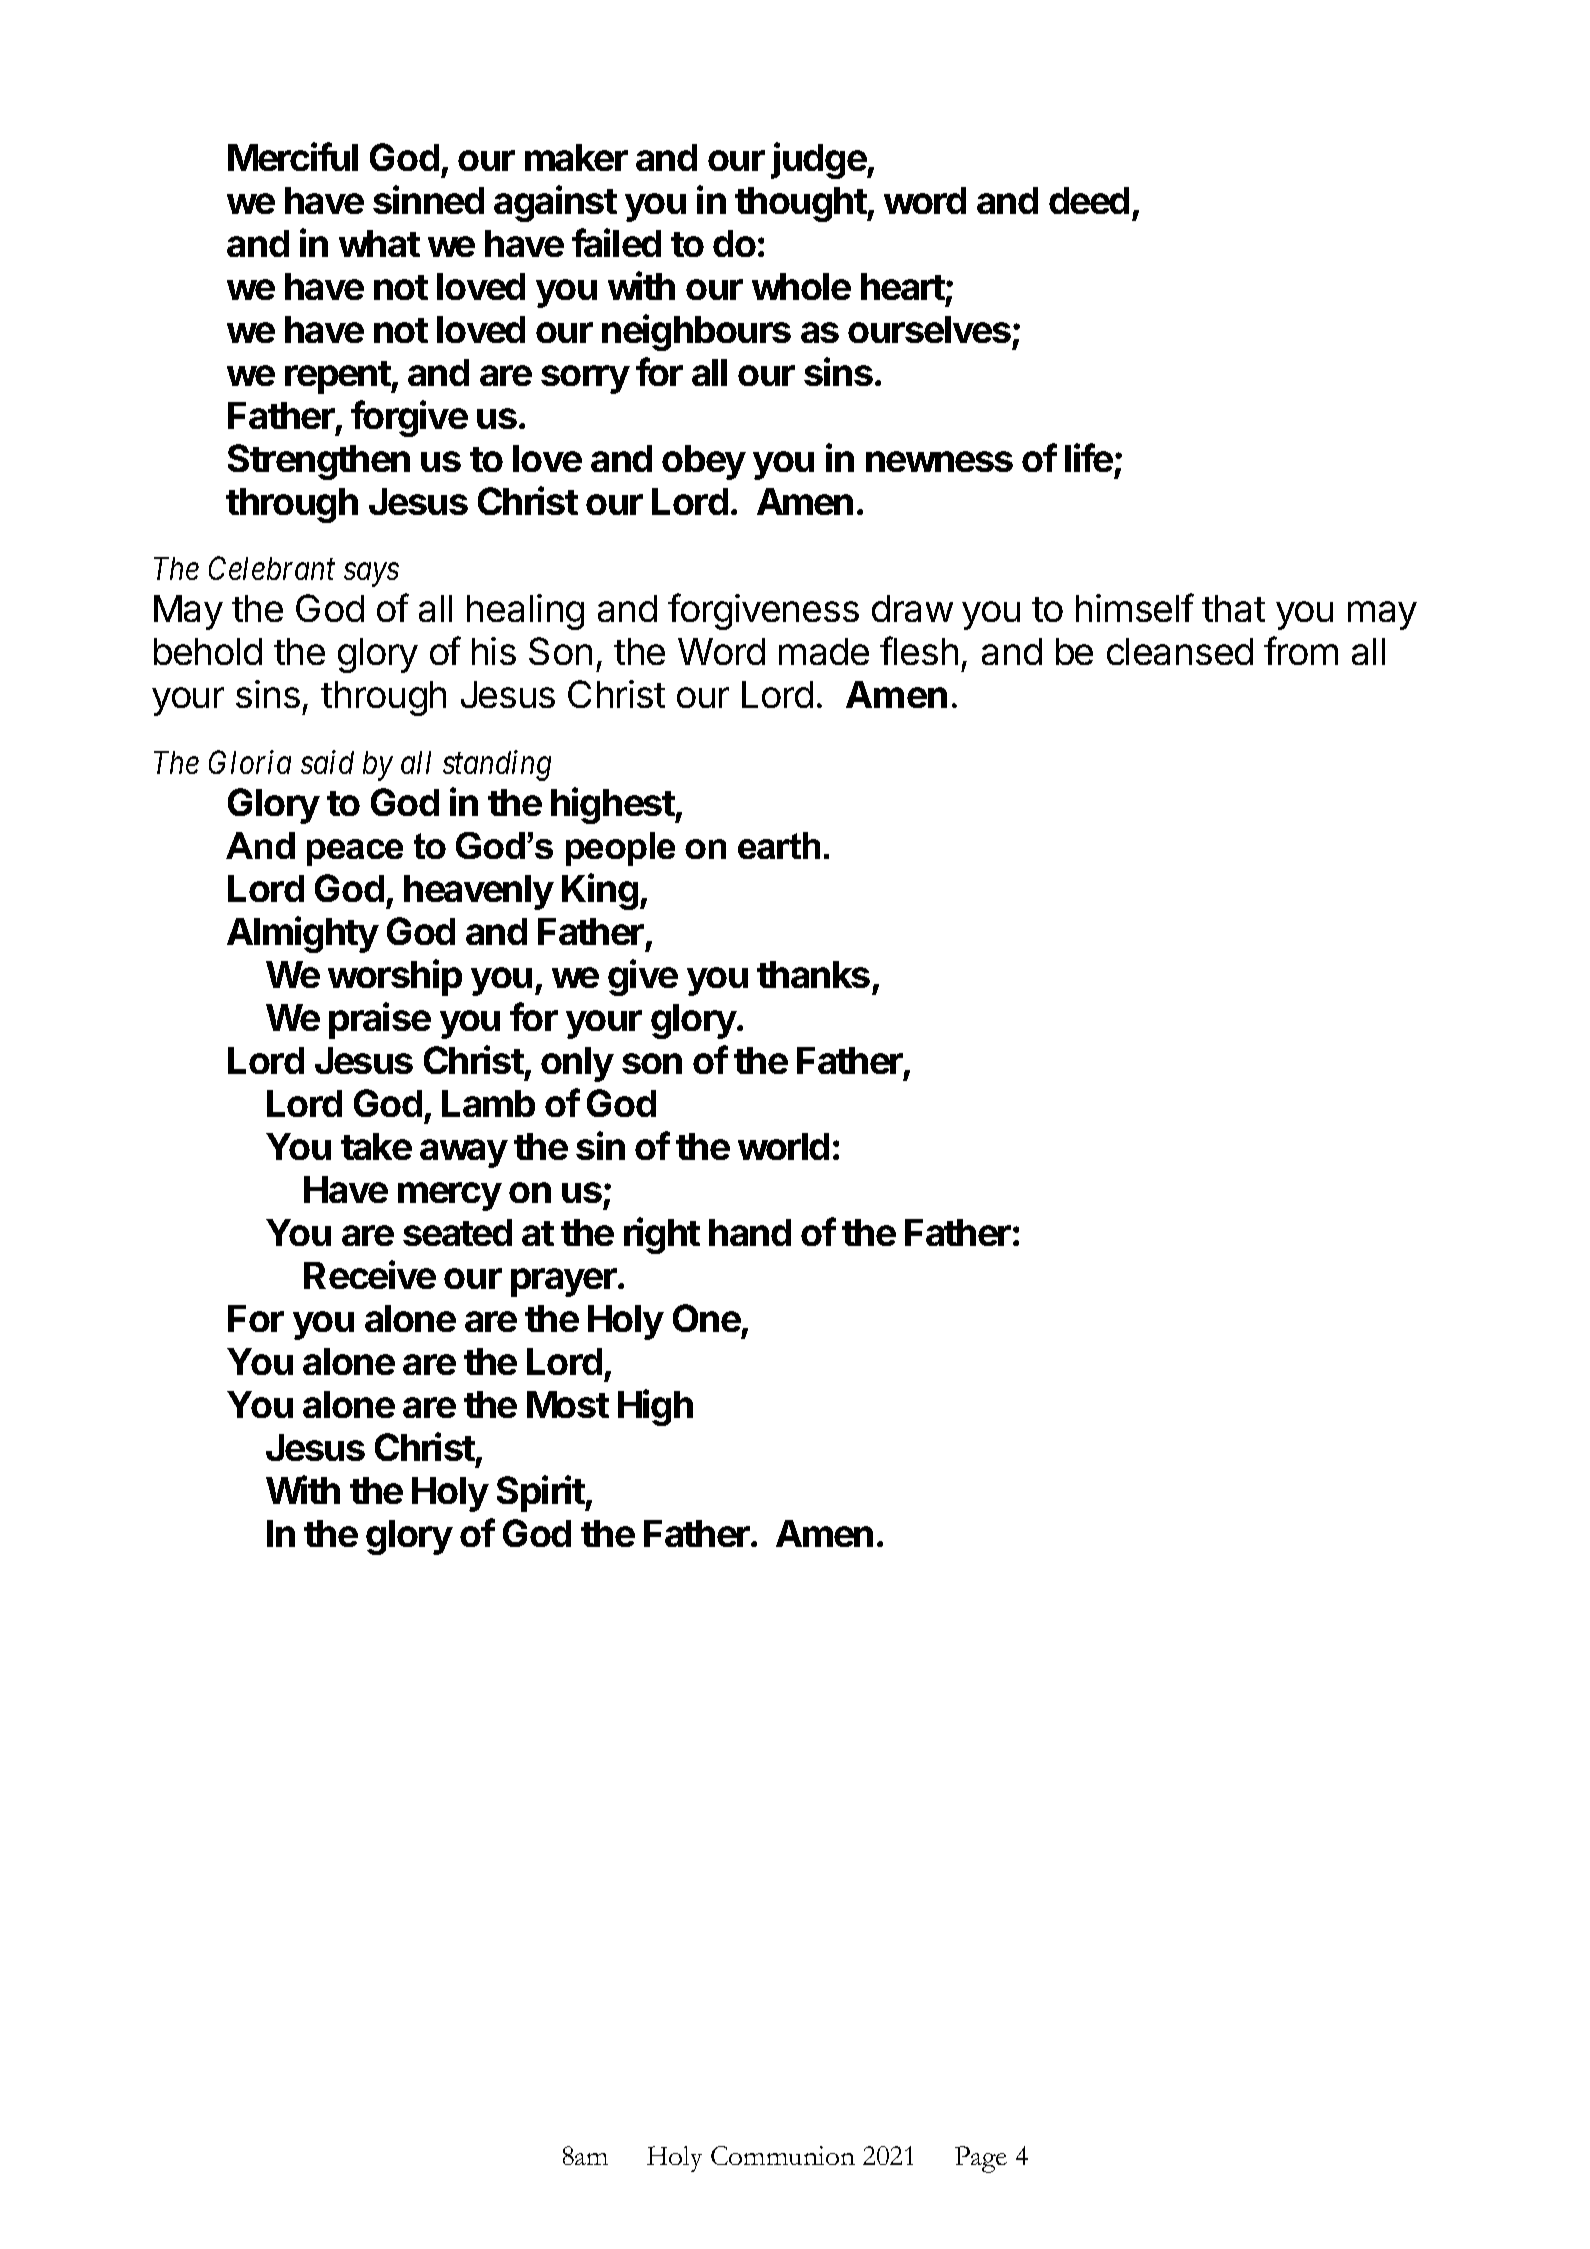  I want to click on deed, so click(1089, 200).
